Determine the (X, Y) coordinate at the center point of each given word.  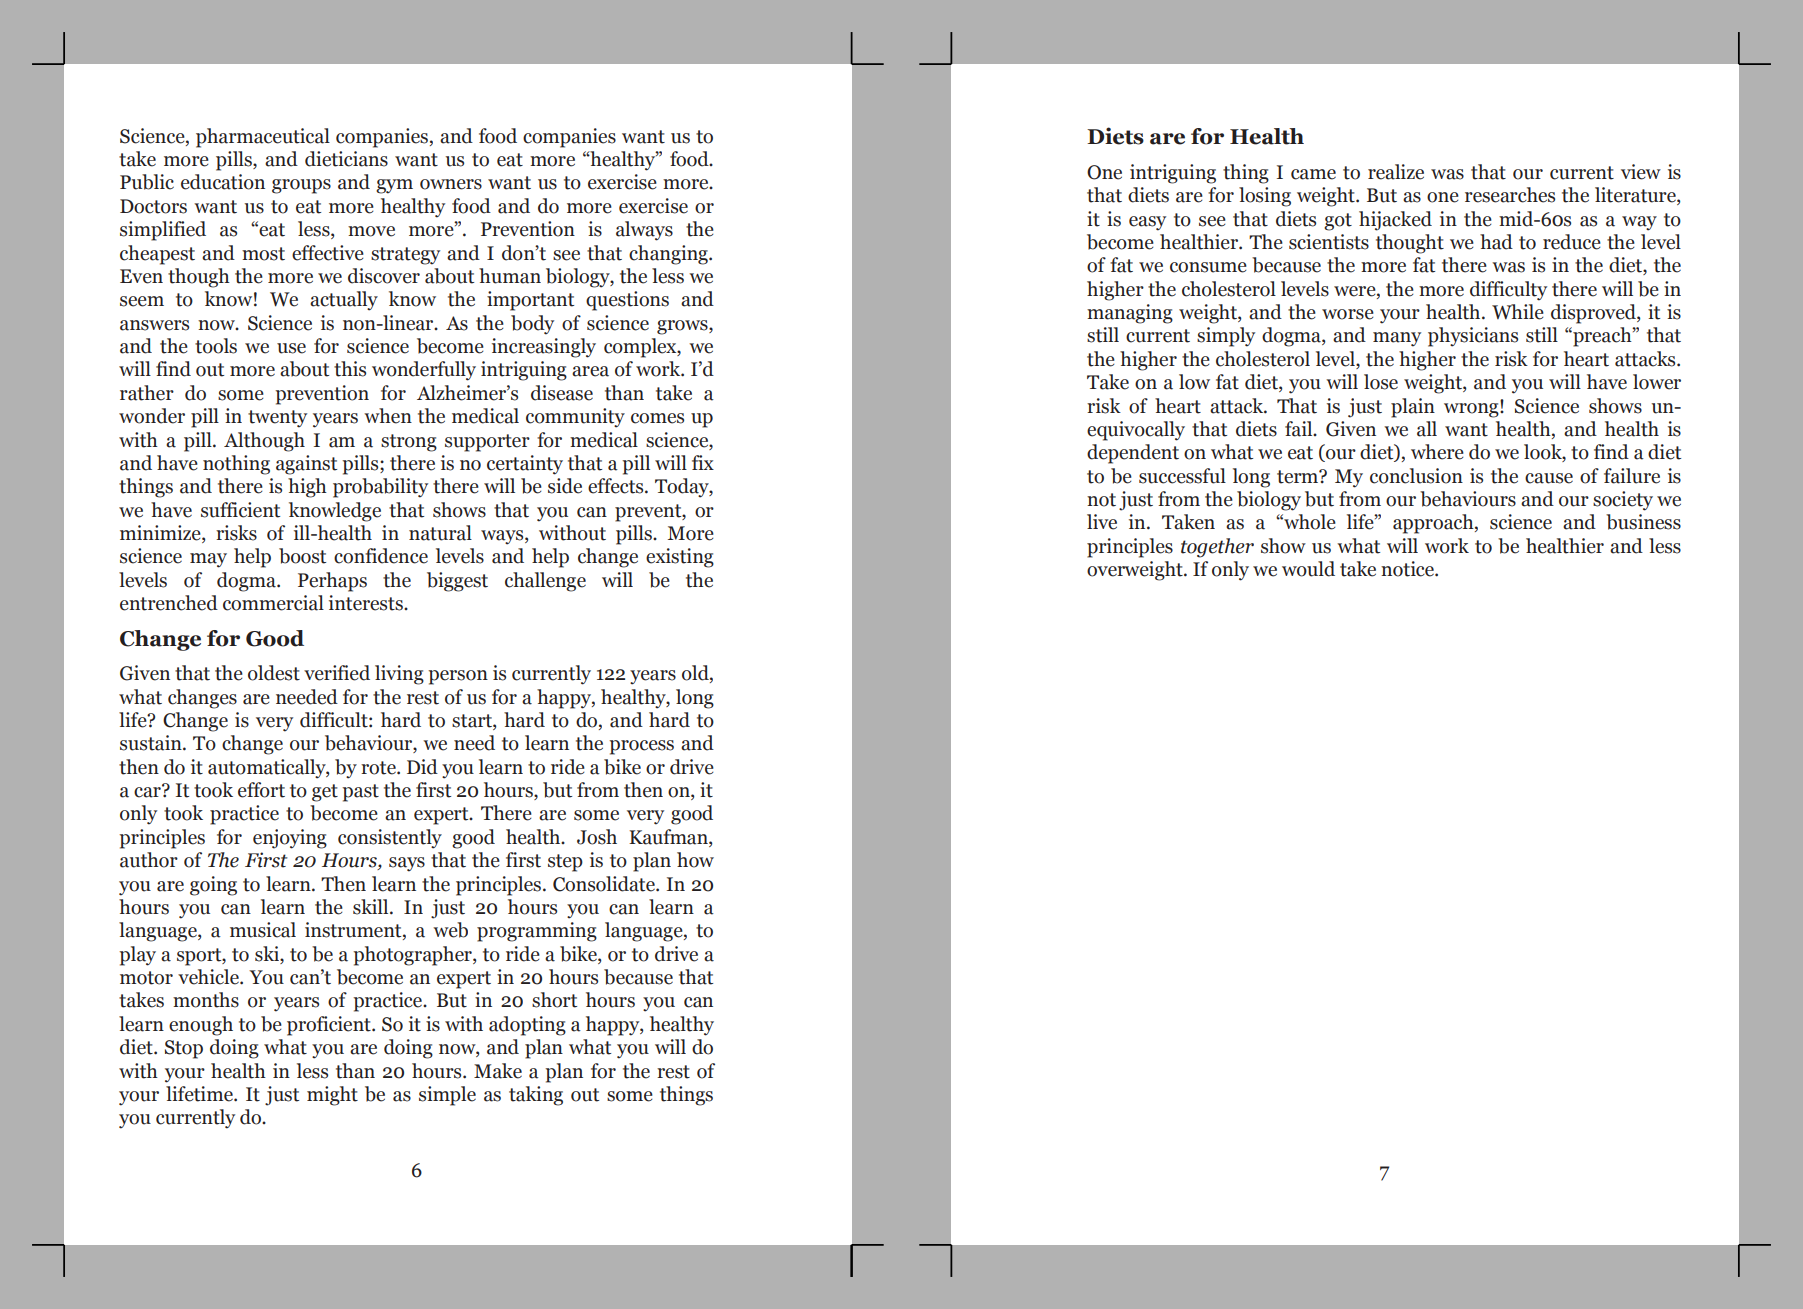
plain (1413, 408)
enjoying (290, 839)
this (350, 369)
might (332, 1096)
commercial (273, 603)
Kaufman (669, 838)
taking (536, 1096)
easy (1147, 223)
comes (657, 418)
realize (1396, 172)
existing (680, 558)
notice (1408, 569)
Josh (597, 837)
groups (301, 186)
